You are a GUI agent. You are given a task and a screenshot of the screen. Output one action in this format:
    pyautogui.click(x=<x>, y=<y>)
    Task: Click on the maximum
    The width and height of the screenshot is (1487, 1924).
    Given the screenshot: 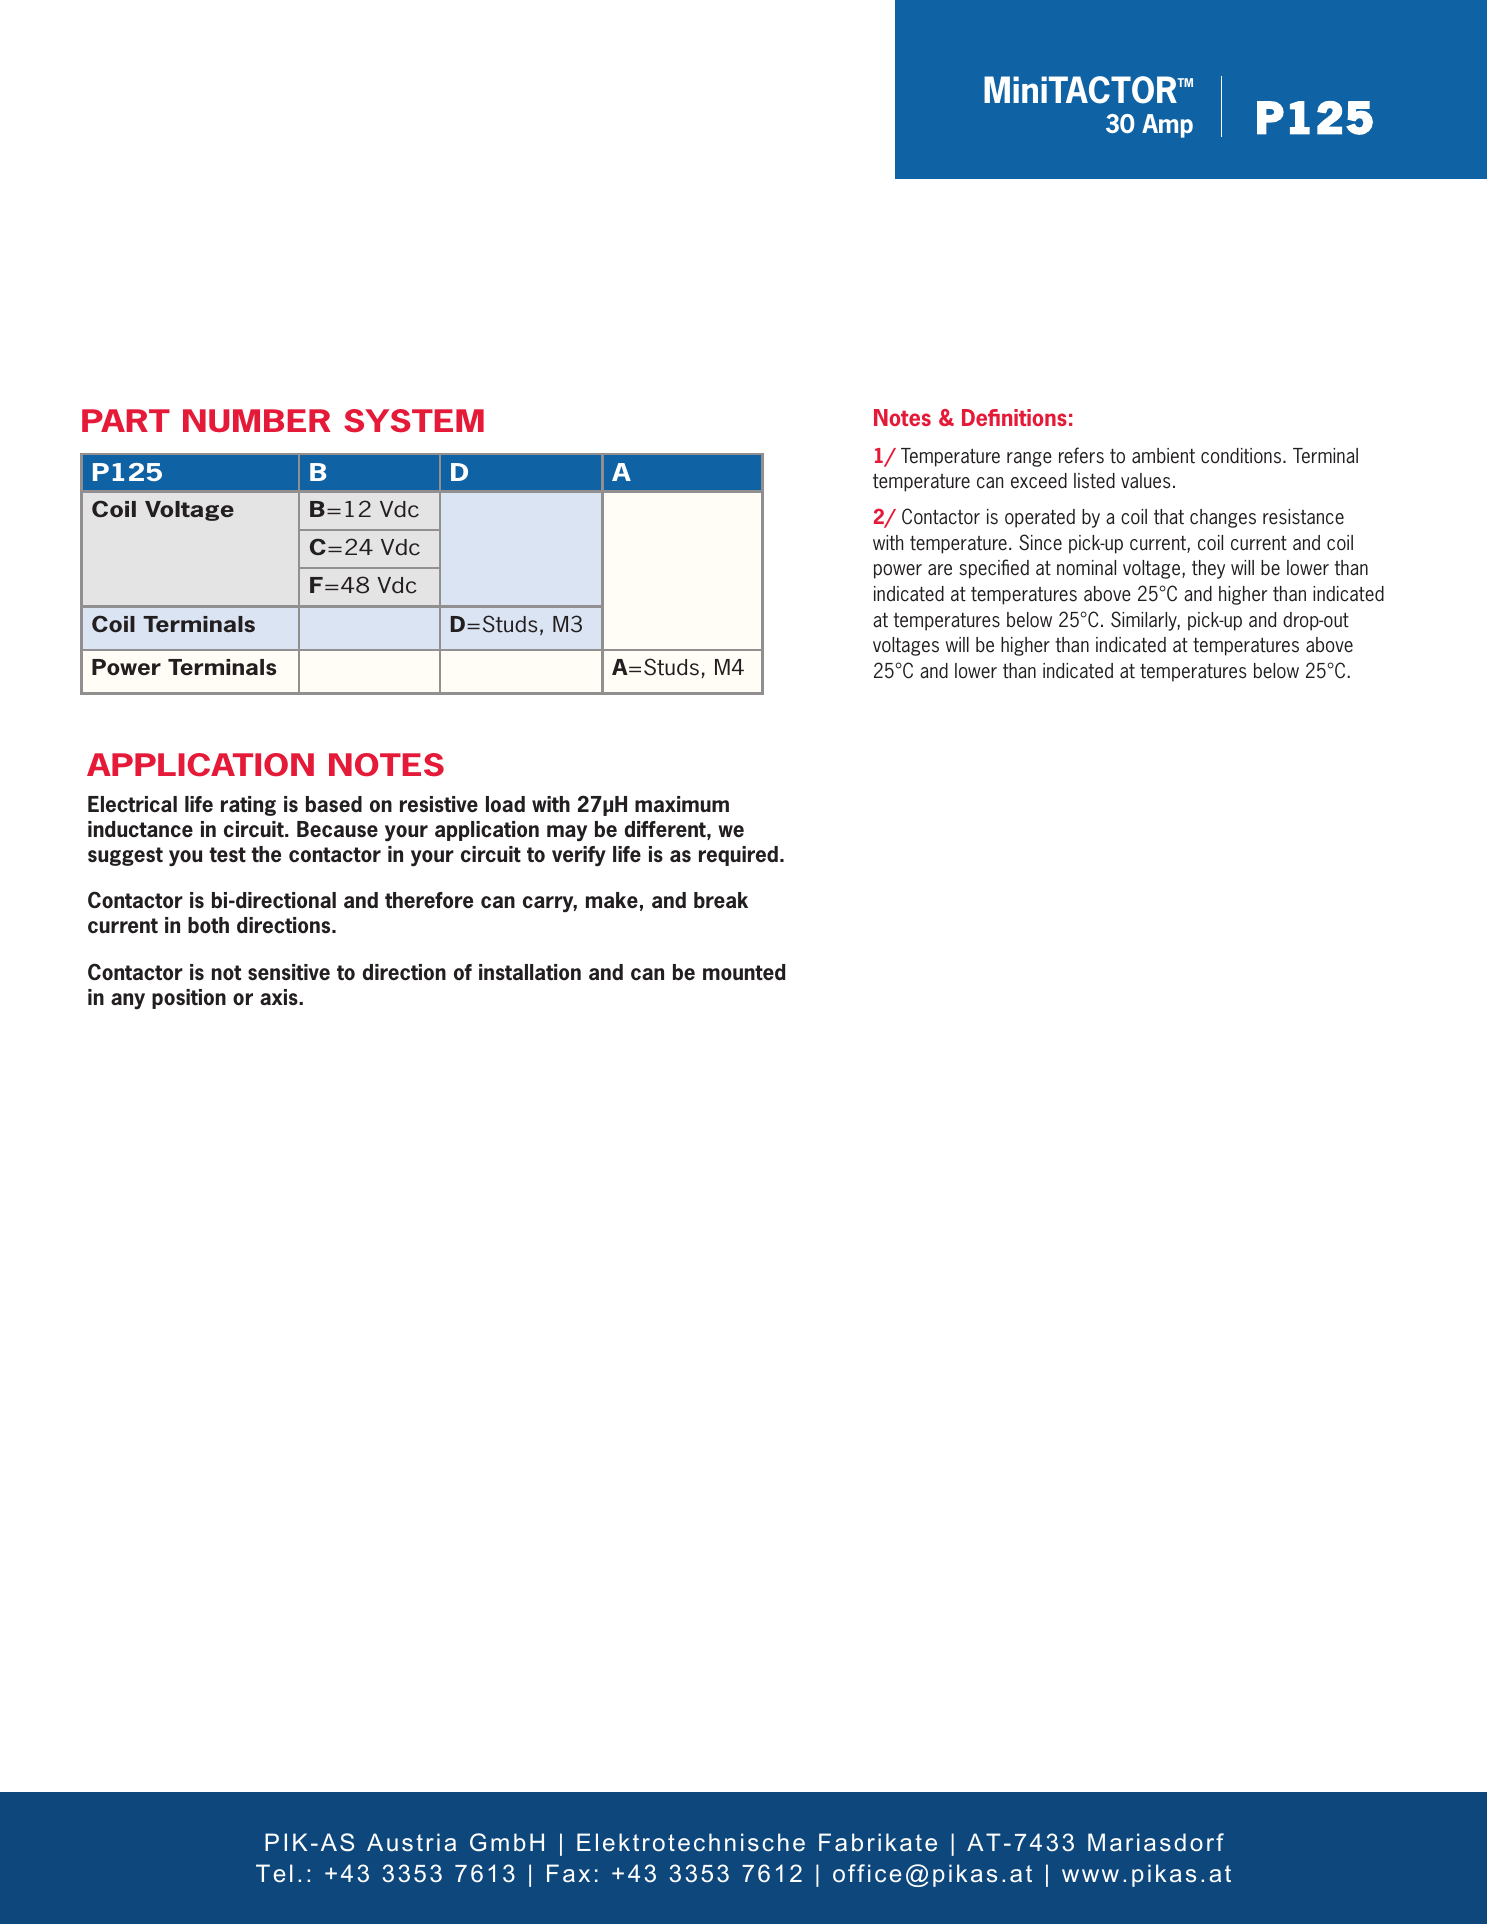 What is the action you would take?
    pyautogui.click(x=682, y=804)
